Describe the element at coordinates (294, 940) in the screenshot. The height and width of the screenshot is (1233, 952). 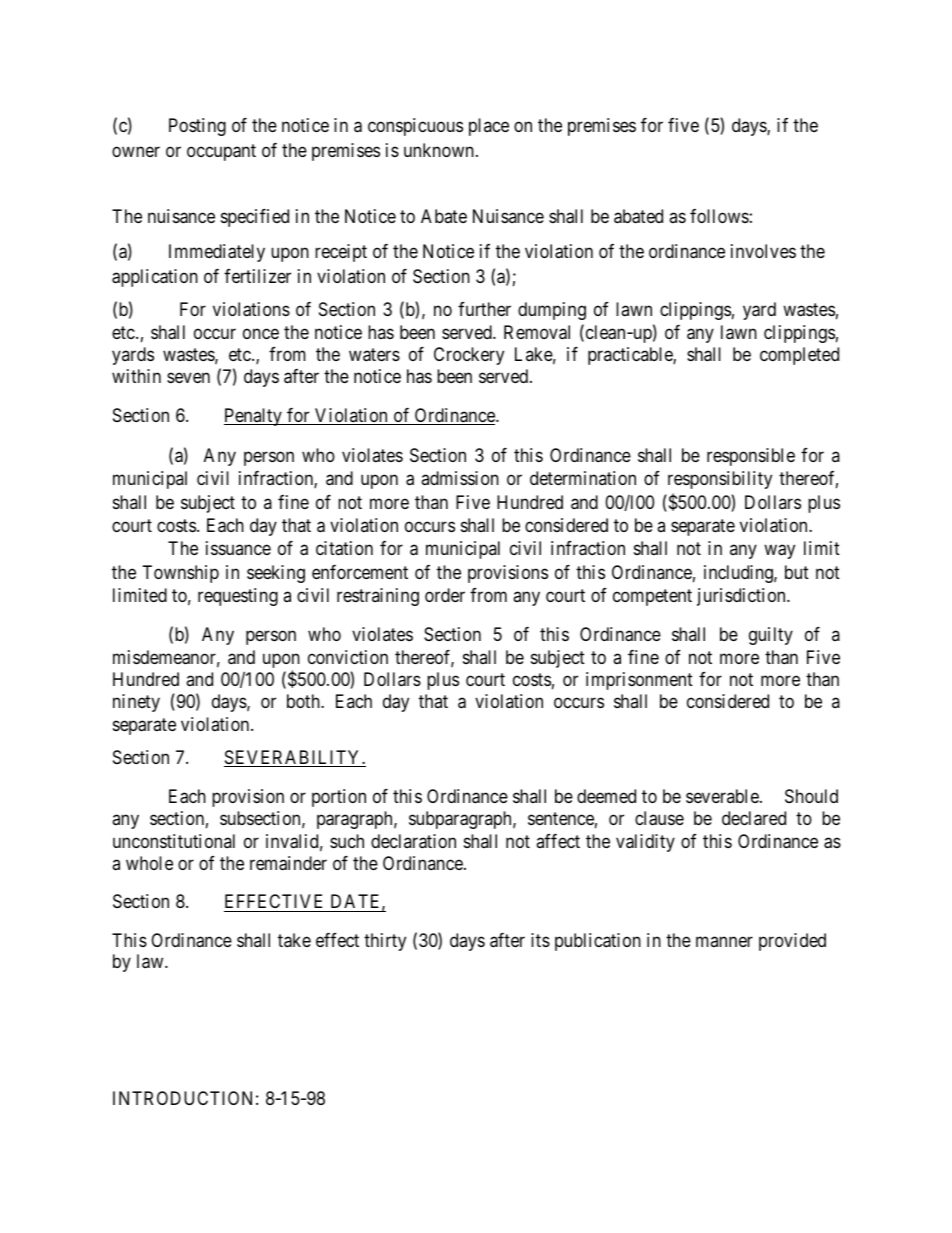
I see `take` at that location.
